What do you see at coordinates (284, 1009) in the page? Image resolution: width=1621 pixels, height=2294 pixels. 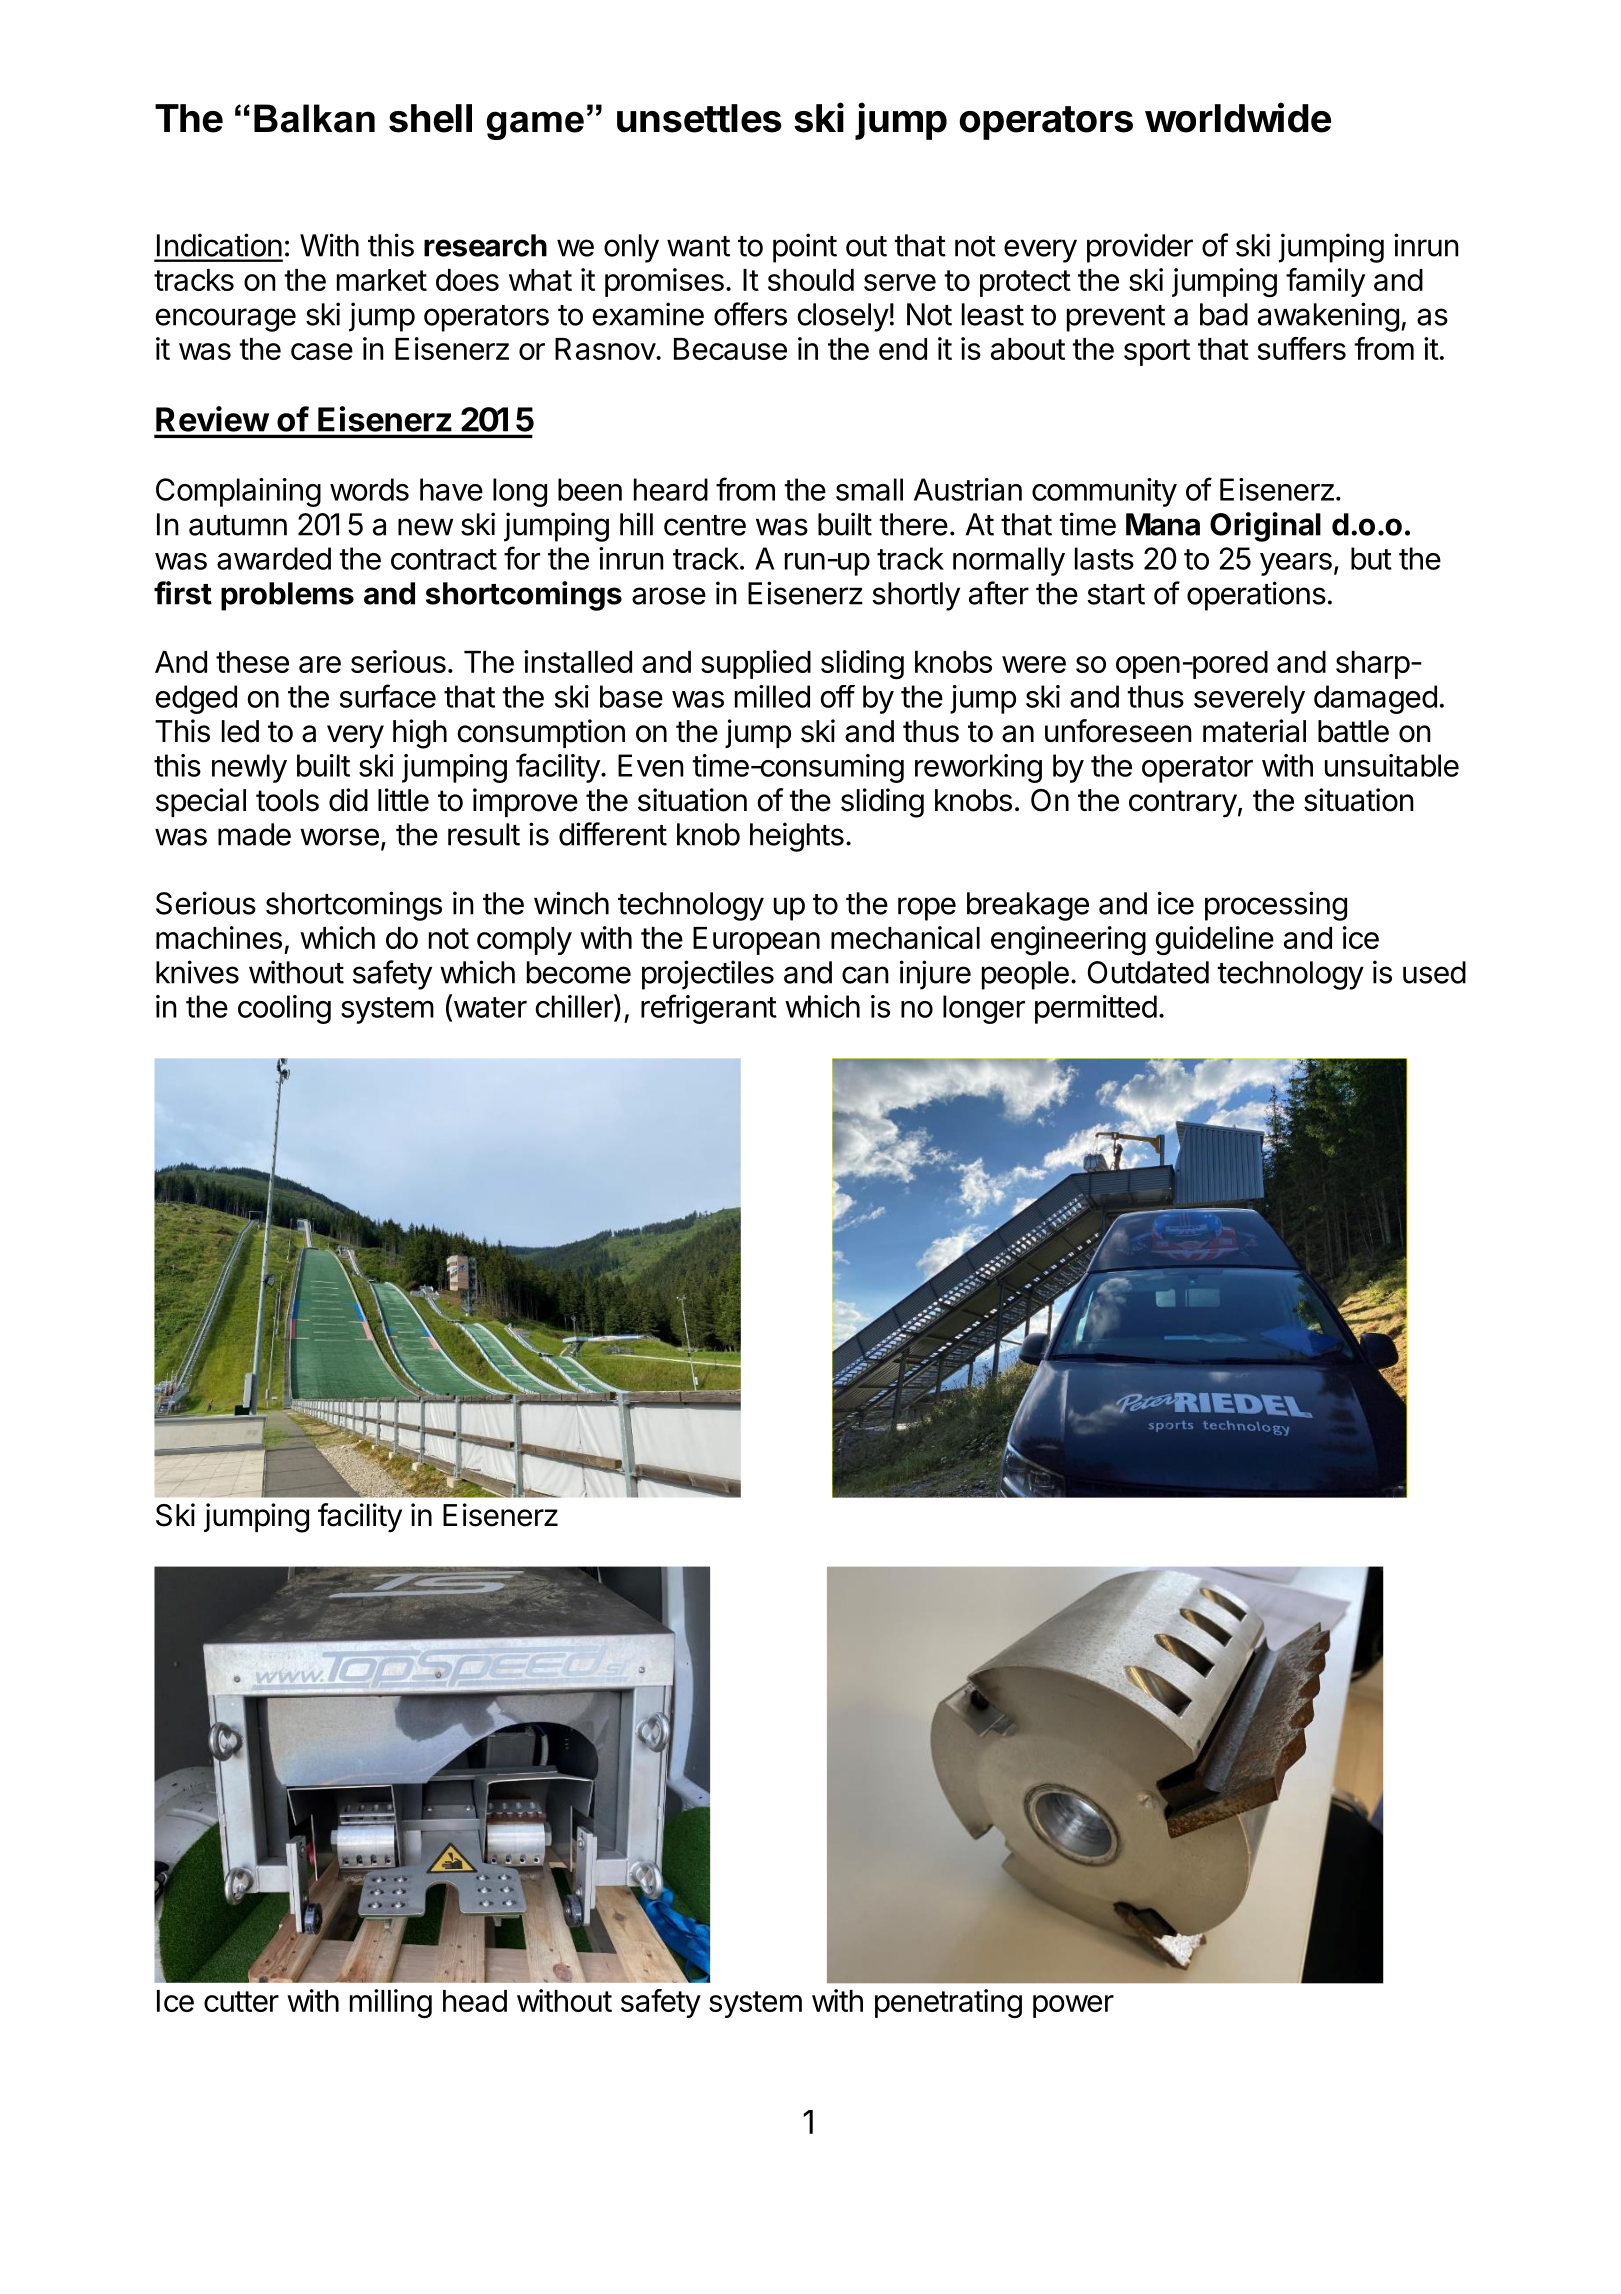 I see `cooling` at bounding box center [284, 1009].
